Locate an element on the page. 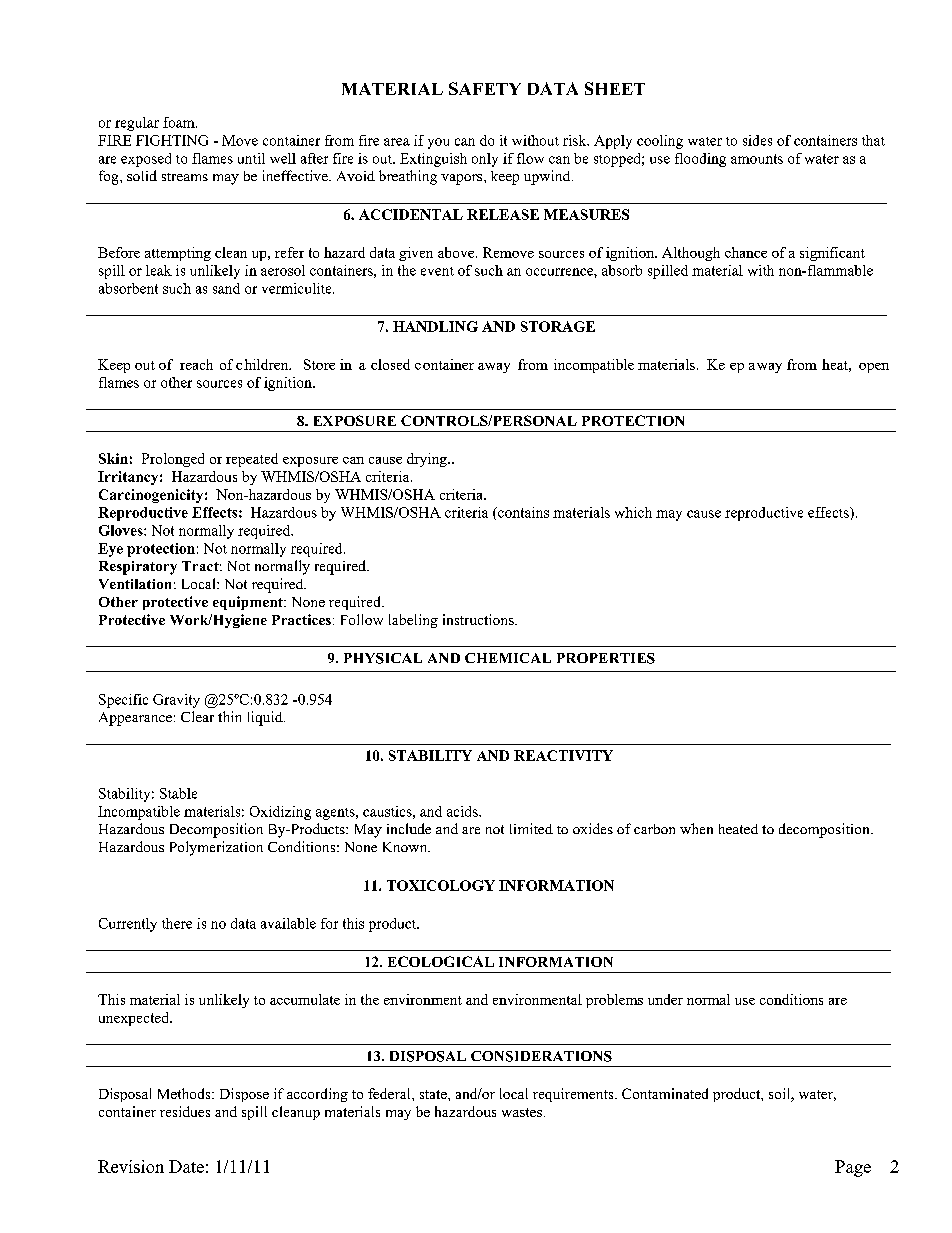 Image resolution: width=952 pixels, height=1233 pixels. when is located at coordinates (696, 828).
